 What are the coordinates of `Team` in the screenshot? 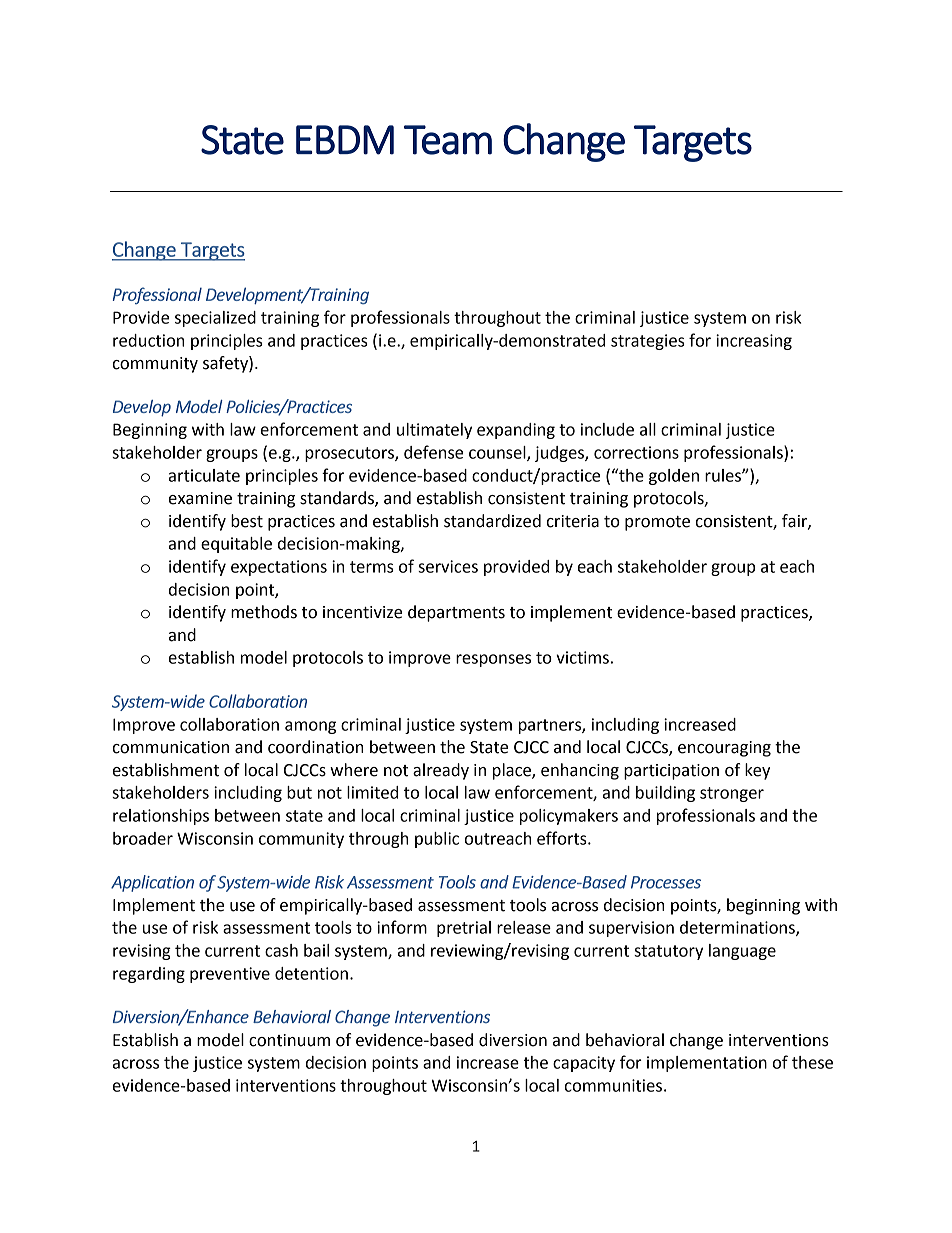 It's located at (448, 140).
